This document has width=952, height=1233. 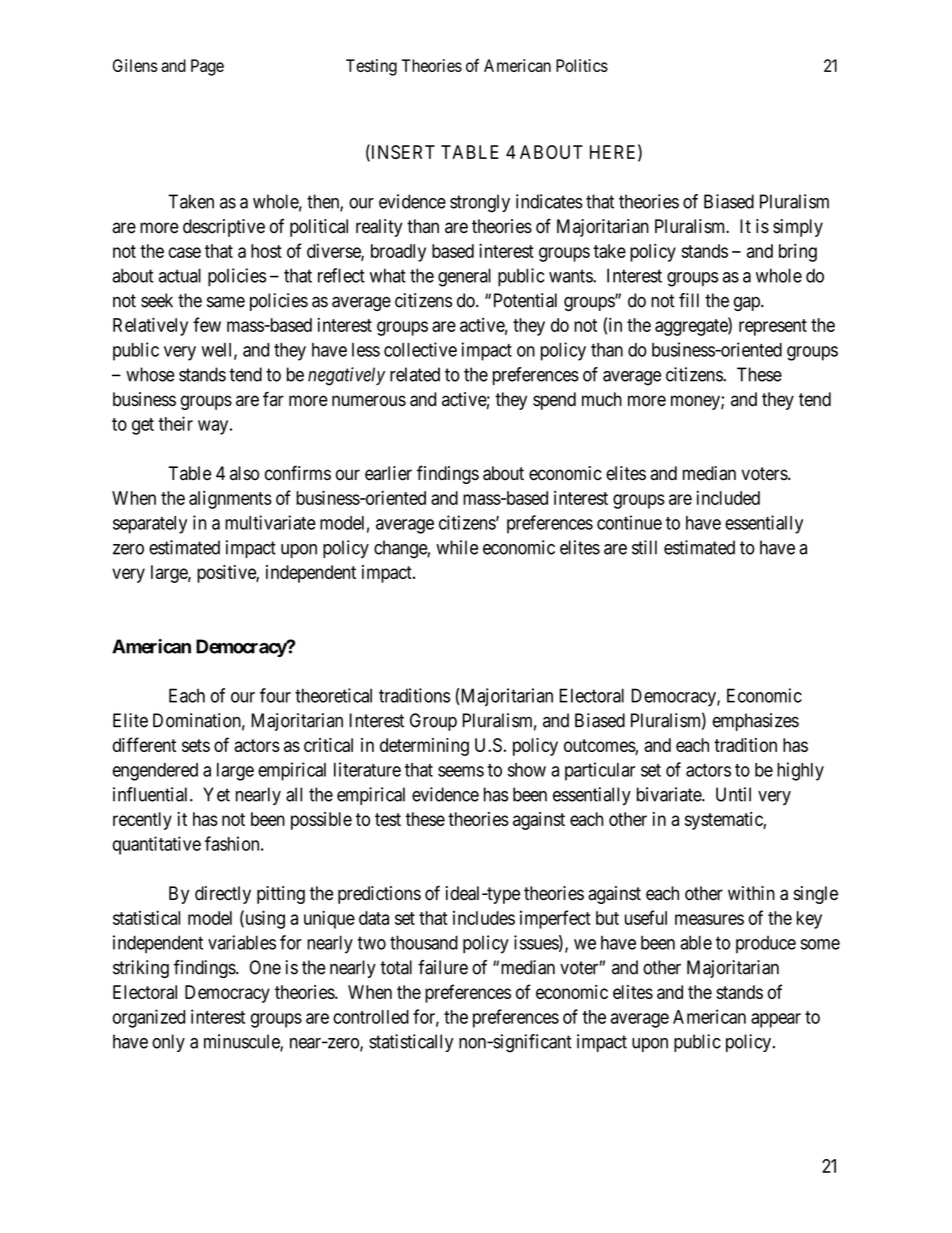 I want to click on Politics, so click(x=582, y=65).
